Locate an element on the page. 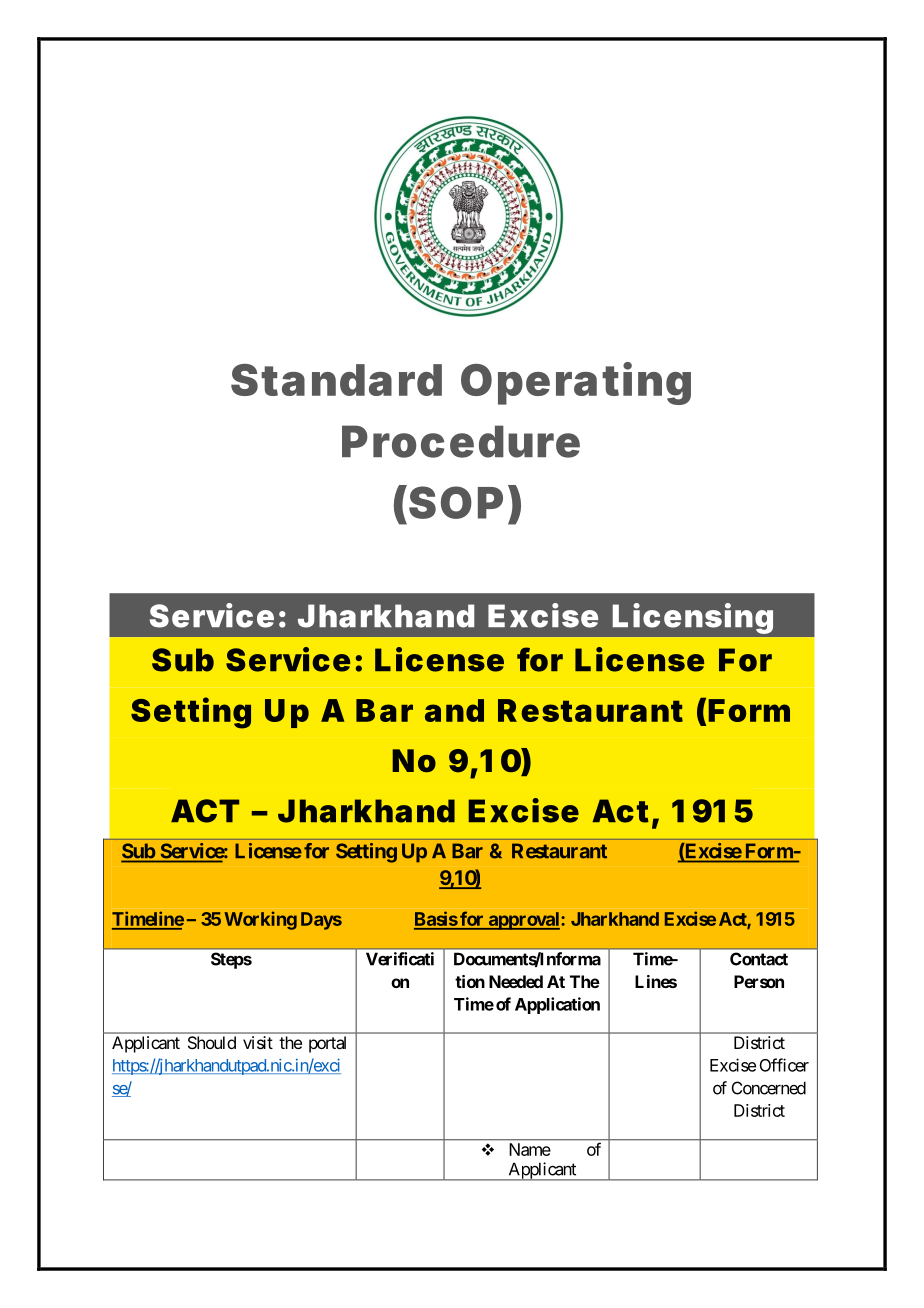 The width and height of the page is (924, 1308). Procedure is located at coordinates (461, 441).
